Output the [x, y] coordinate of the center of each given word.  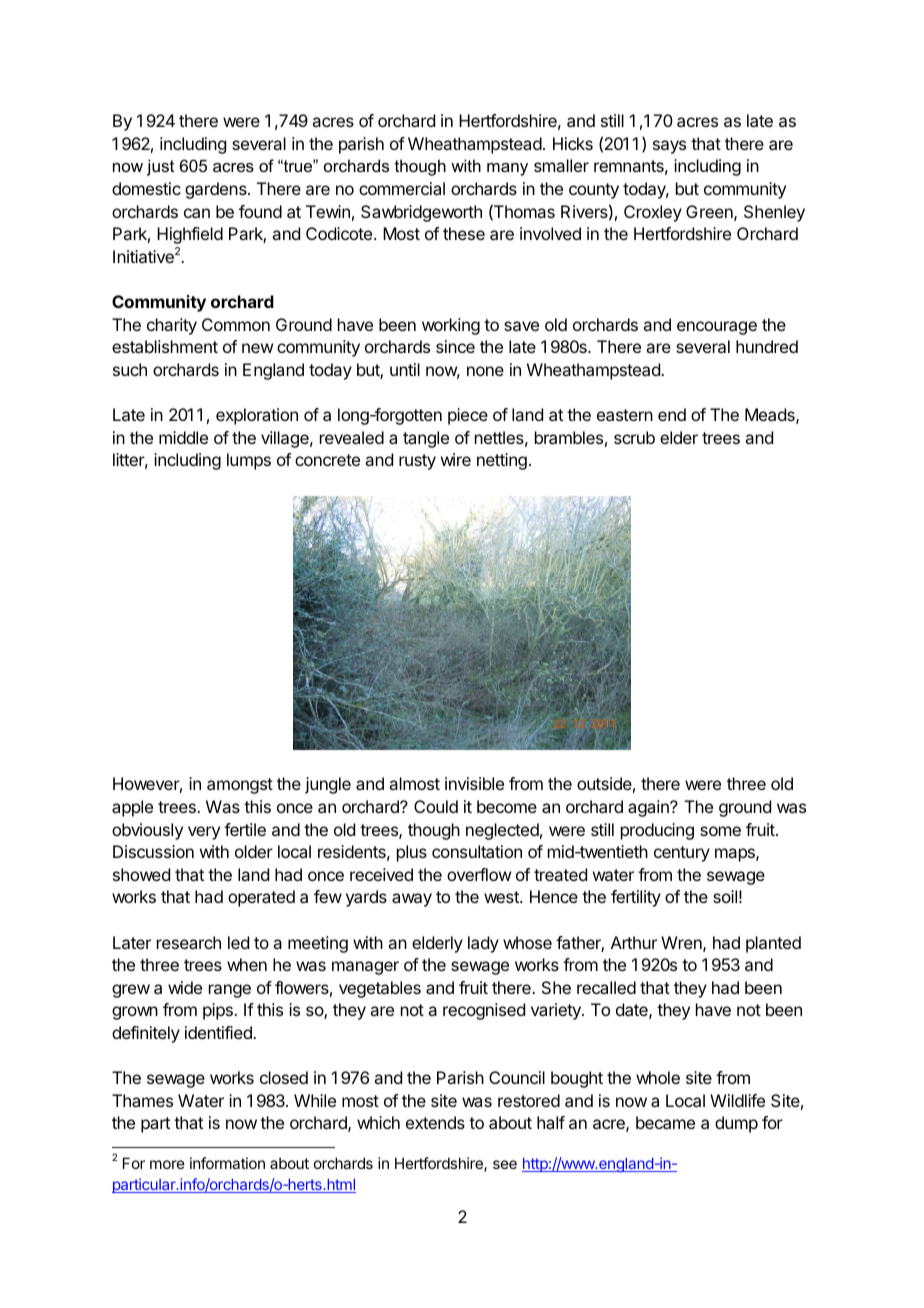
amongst [240, 786]
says [669, 147]
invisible [474, 783]
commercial [402, 188]
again [649, 808]
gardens [217, 190]
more [167, 1164]
